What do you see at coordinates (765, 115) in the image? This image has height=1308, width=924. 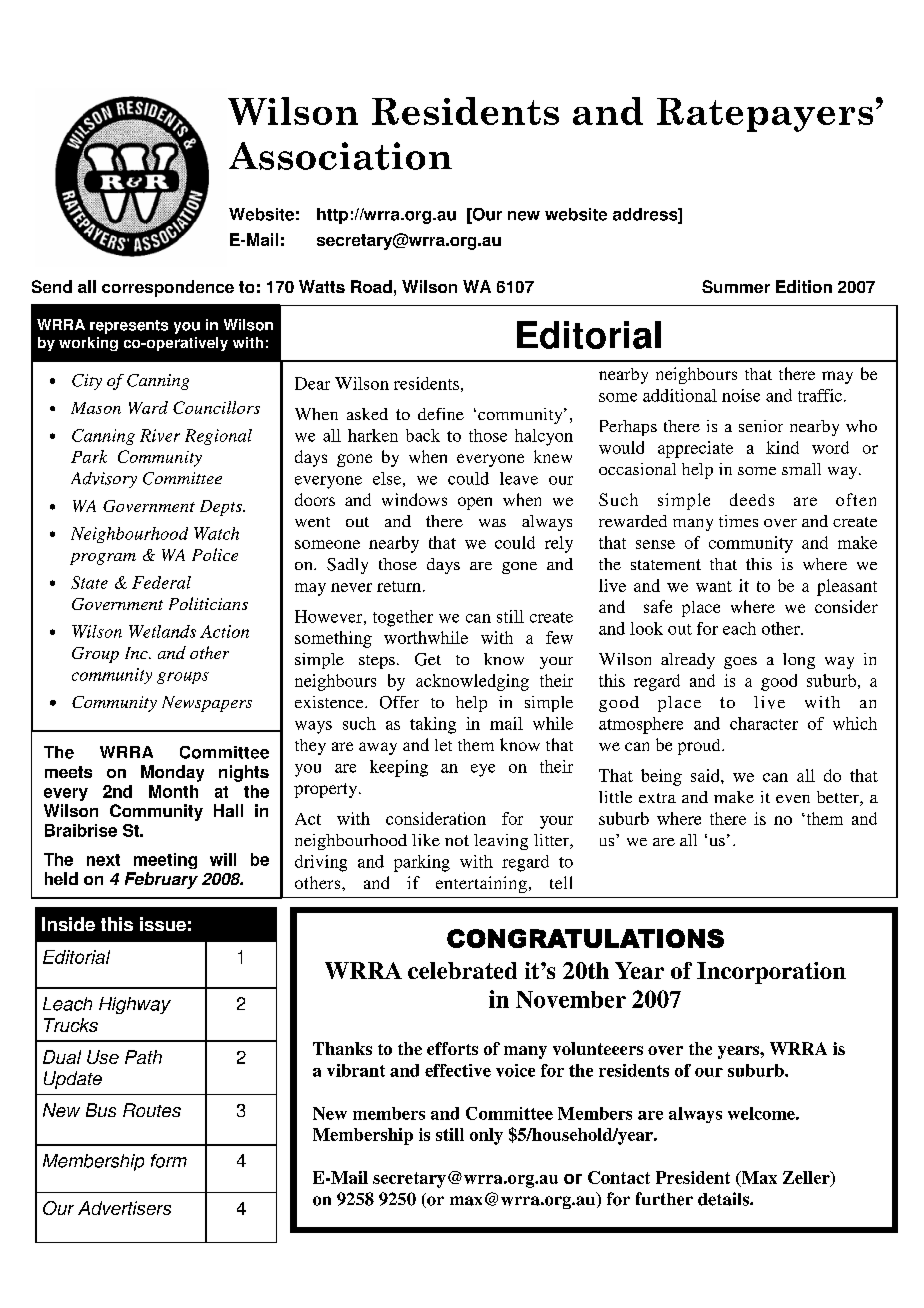 I see `Ratepayers` at bounding box center [765, 115].
